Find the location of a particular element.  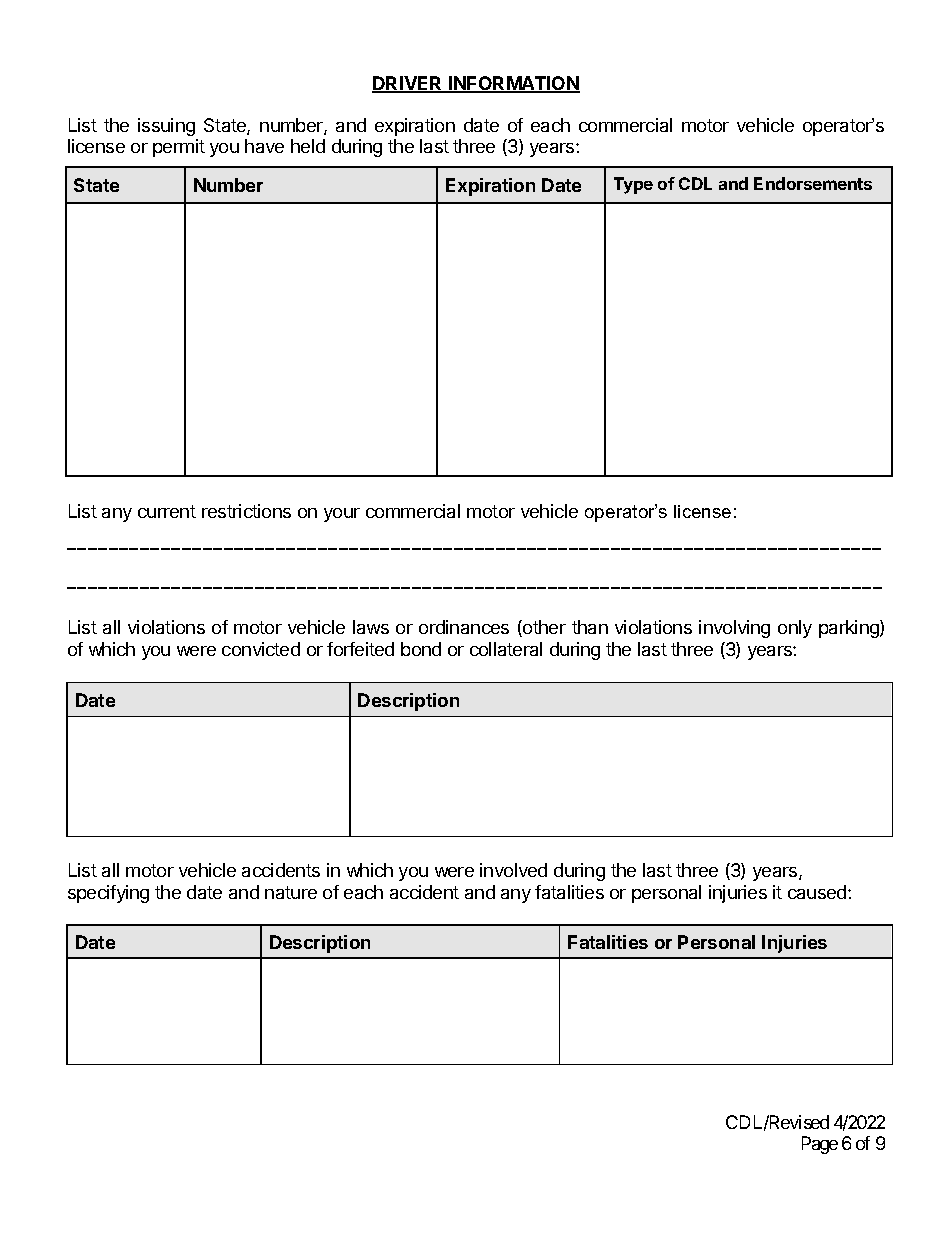

nature is located at coordinates (291, 892).
